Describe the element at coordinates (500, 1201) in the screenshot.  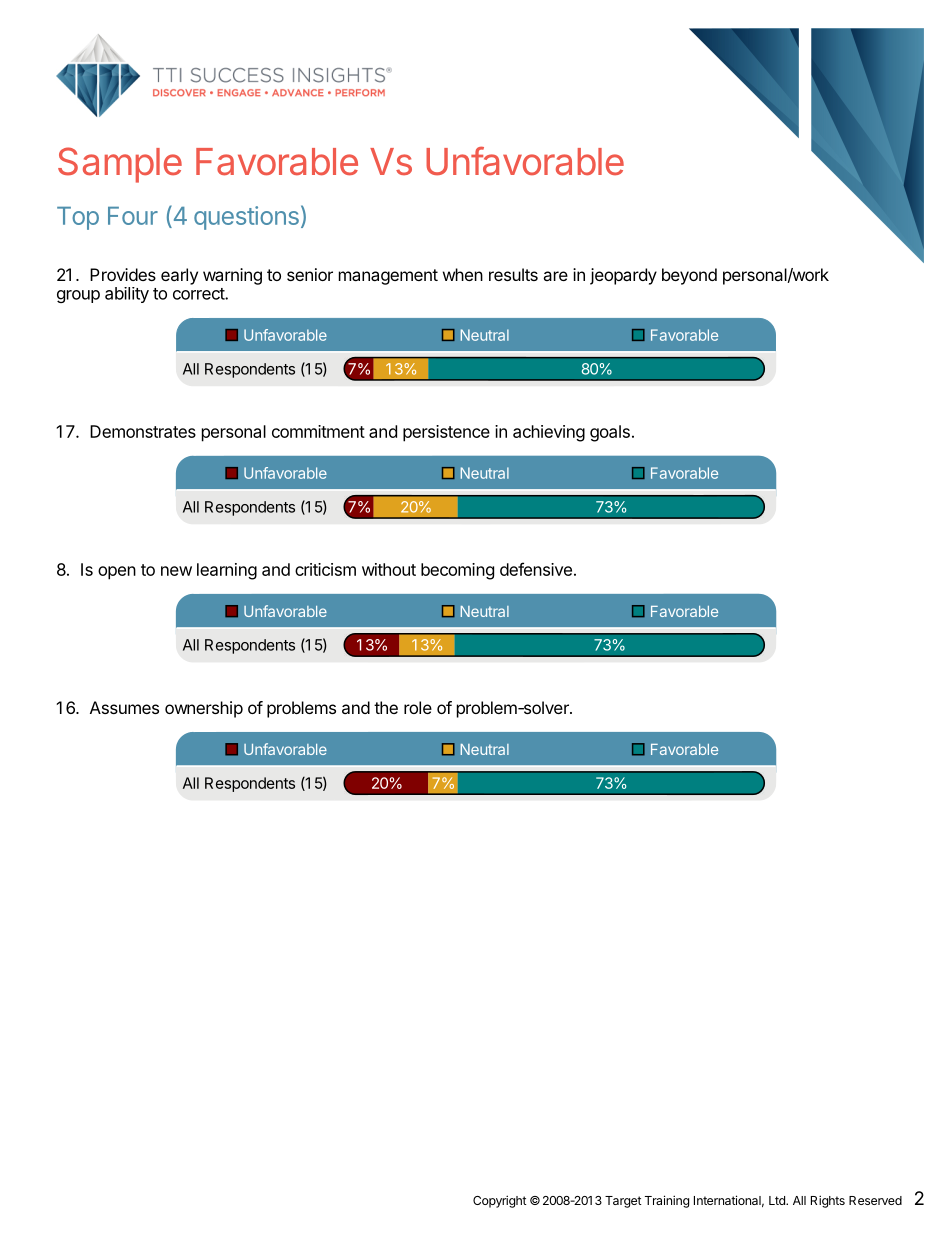
I see `Copyright` at that location.
